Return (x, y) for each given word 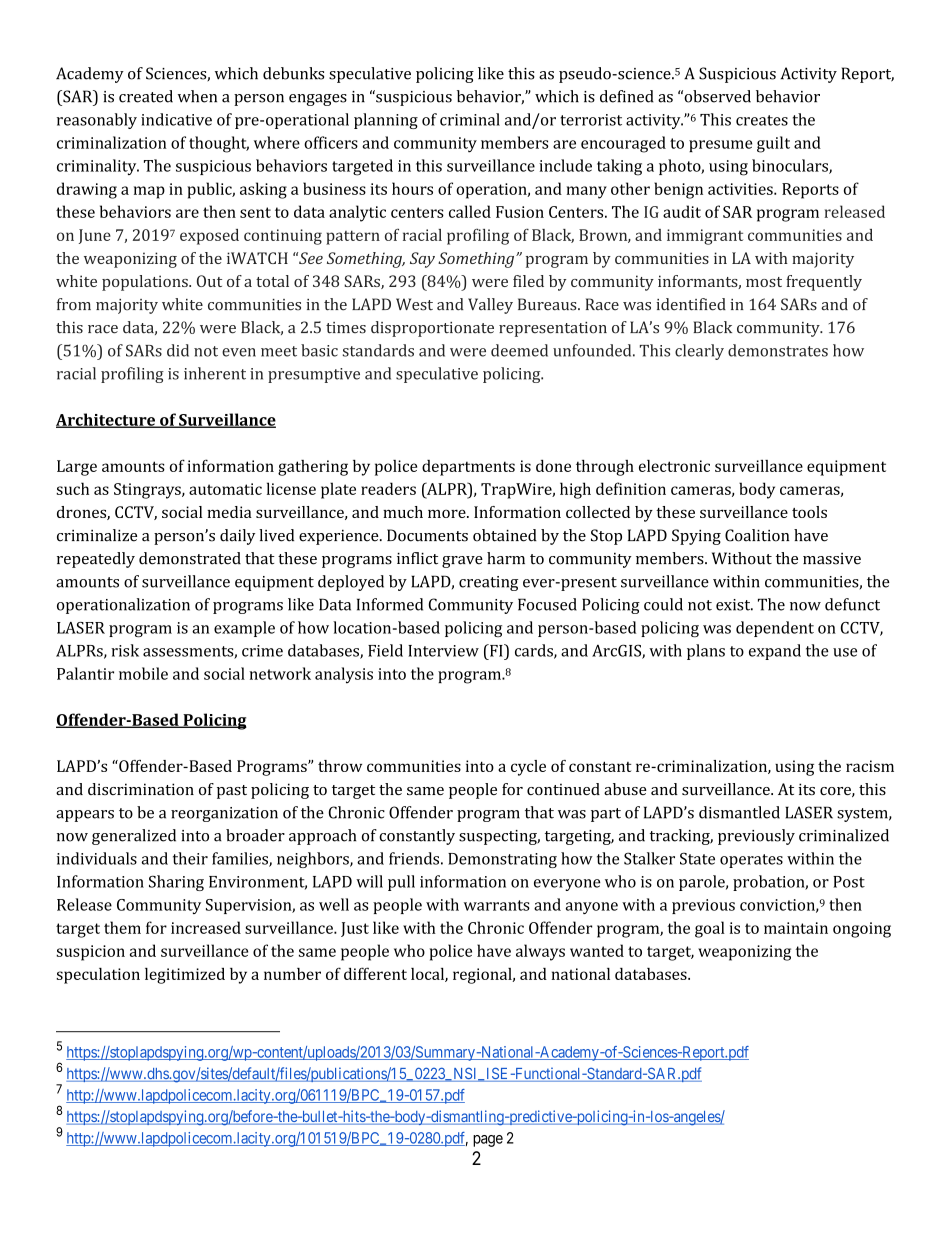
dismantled (739, 812)
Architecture (107, 420)
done (553, 466)
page (488, 1141)
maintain (796, 928)
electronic (674, 466)
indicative (176, 119)
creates (762, 120)
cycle (528, 768)
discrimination (141, 789)
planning (386, 121)
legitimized (185, 976)
